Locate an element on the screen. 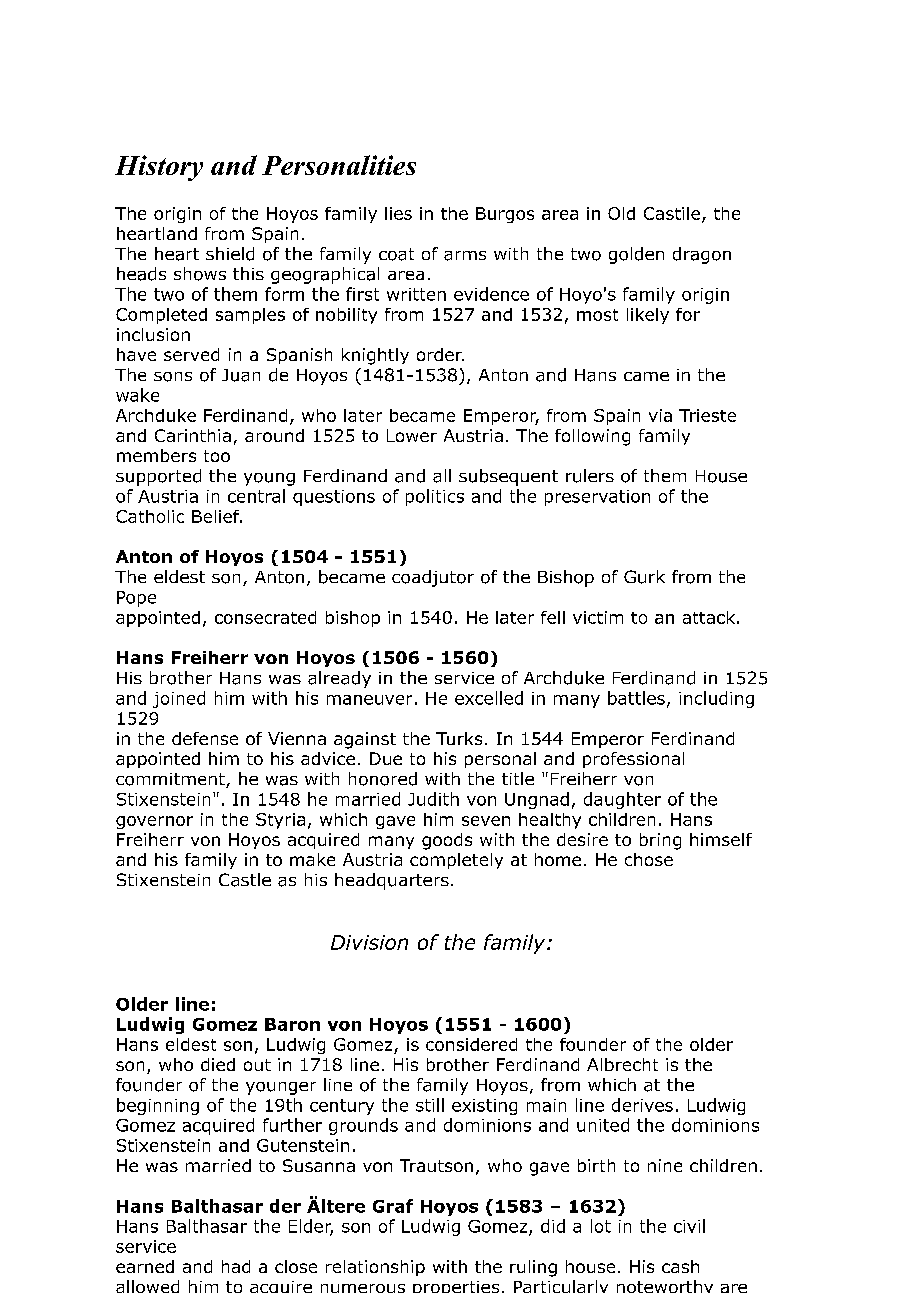 Image resolution: width=924 pixels, height=1308 pixels. lies is located at coordinates (398, 213).
